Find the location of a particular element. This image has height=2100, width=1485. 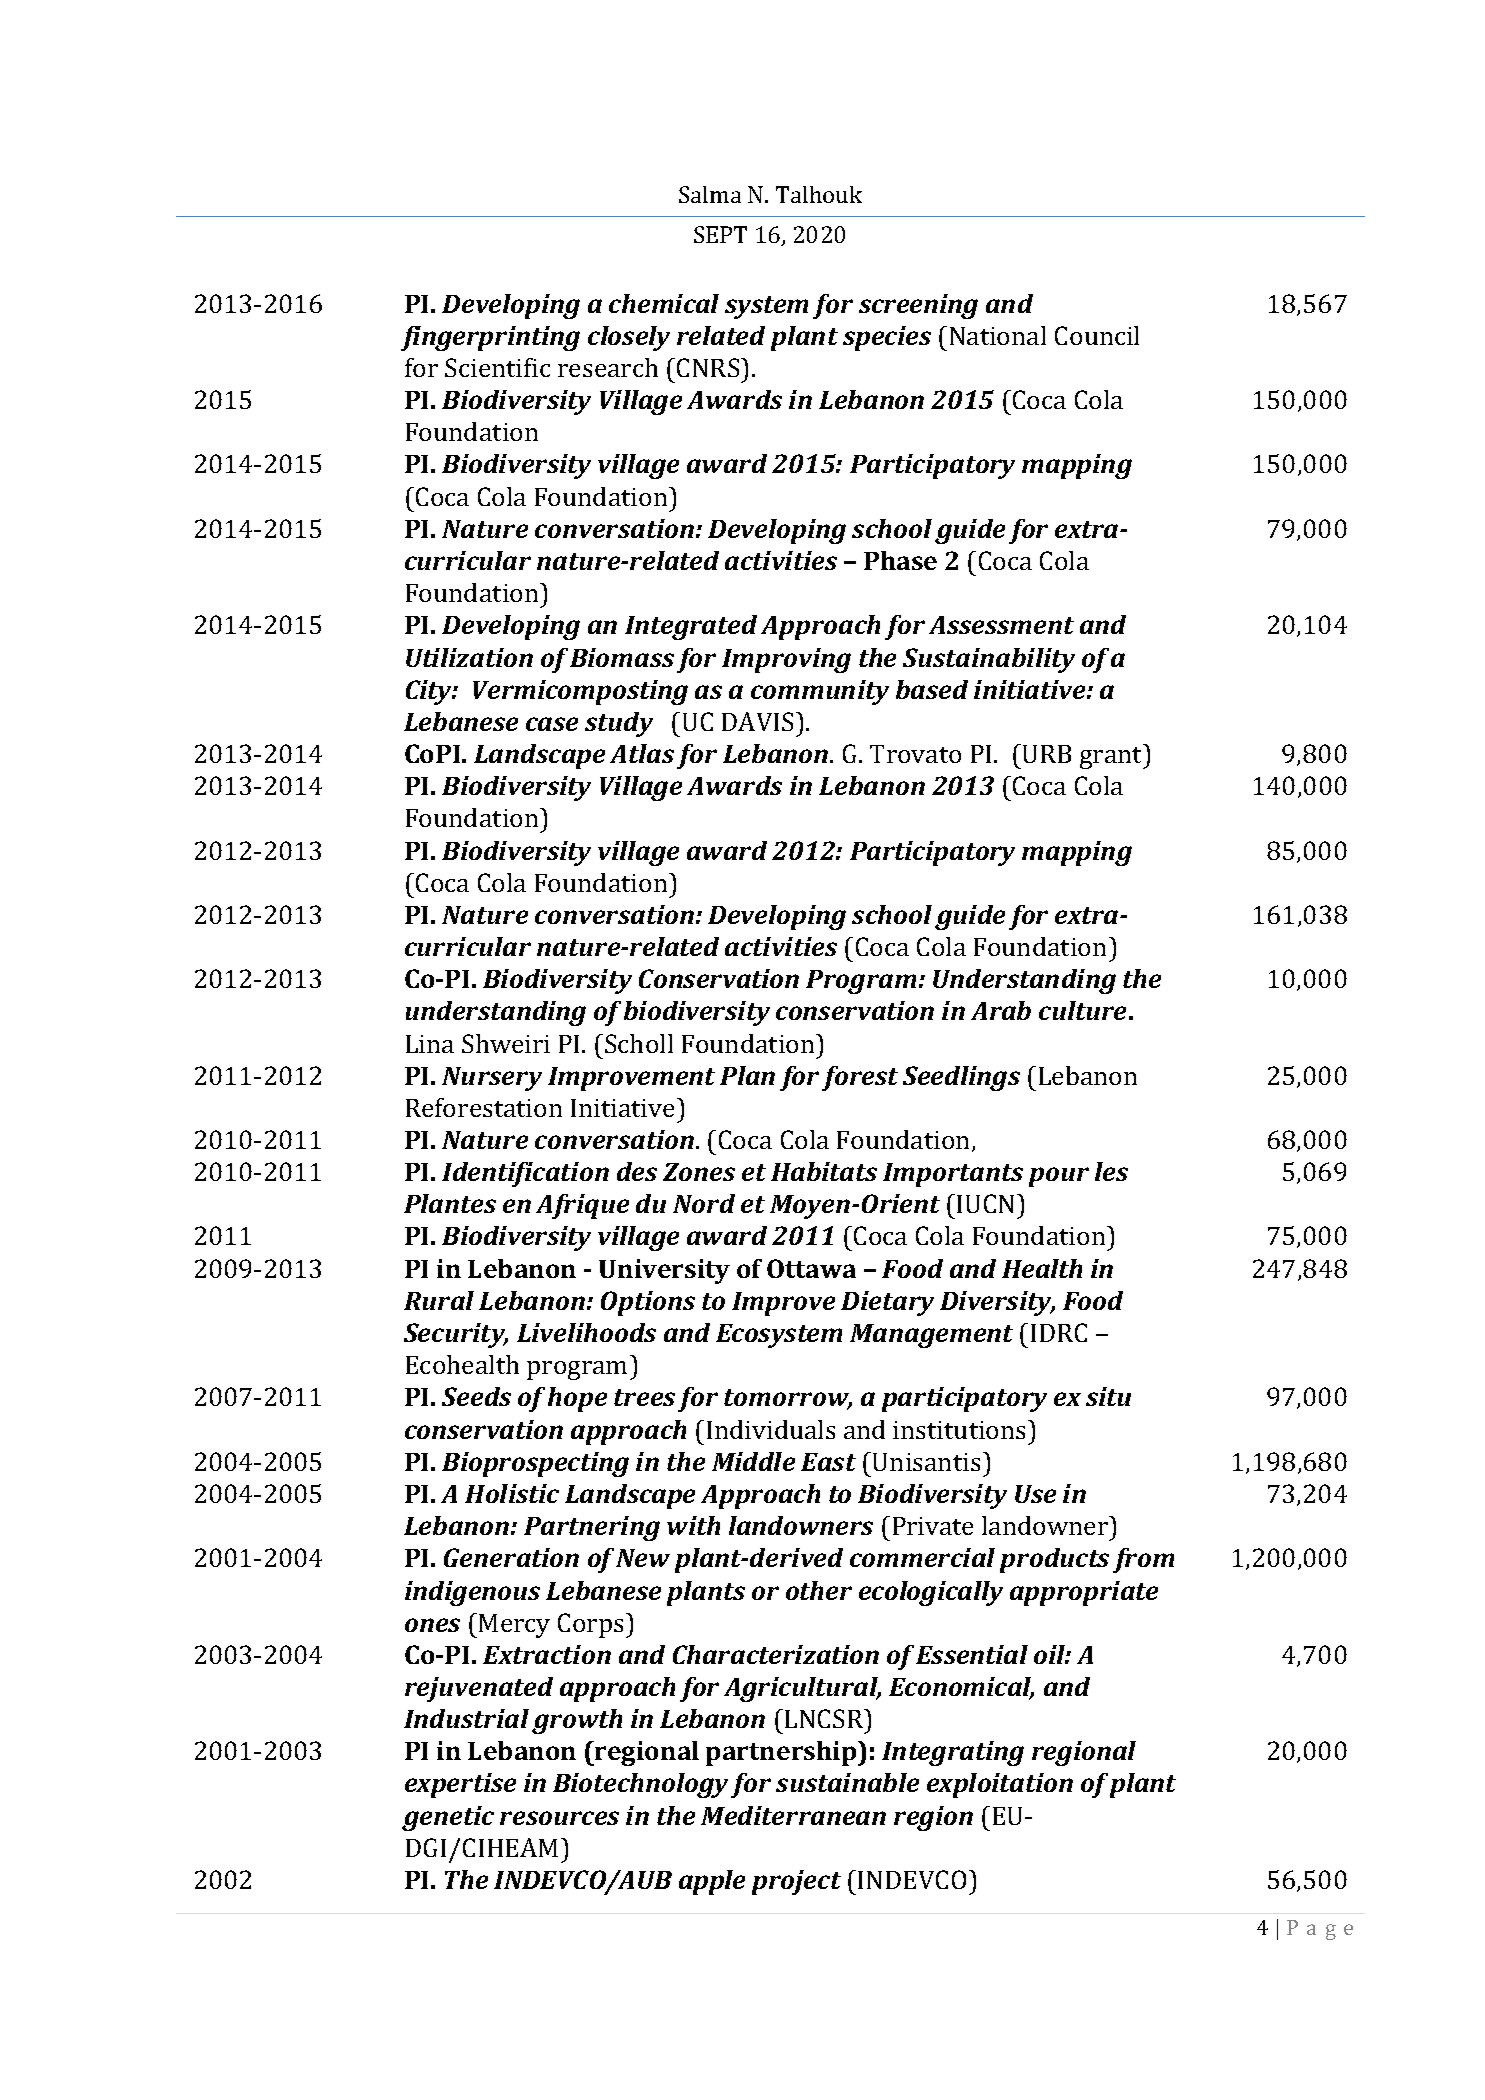

Council is located at coordinates (1097, 335).
